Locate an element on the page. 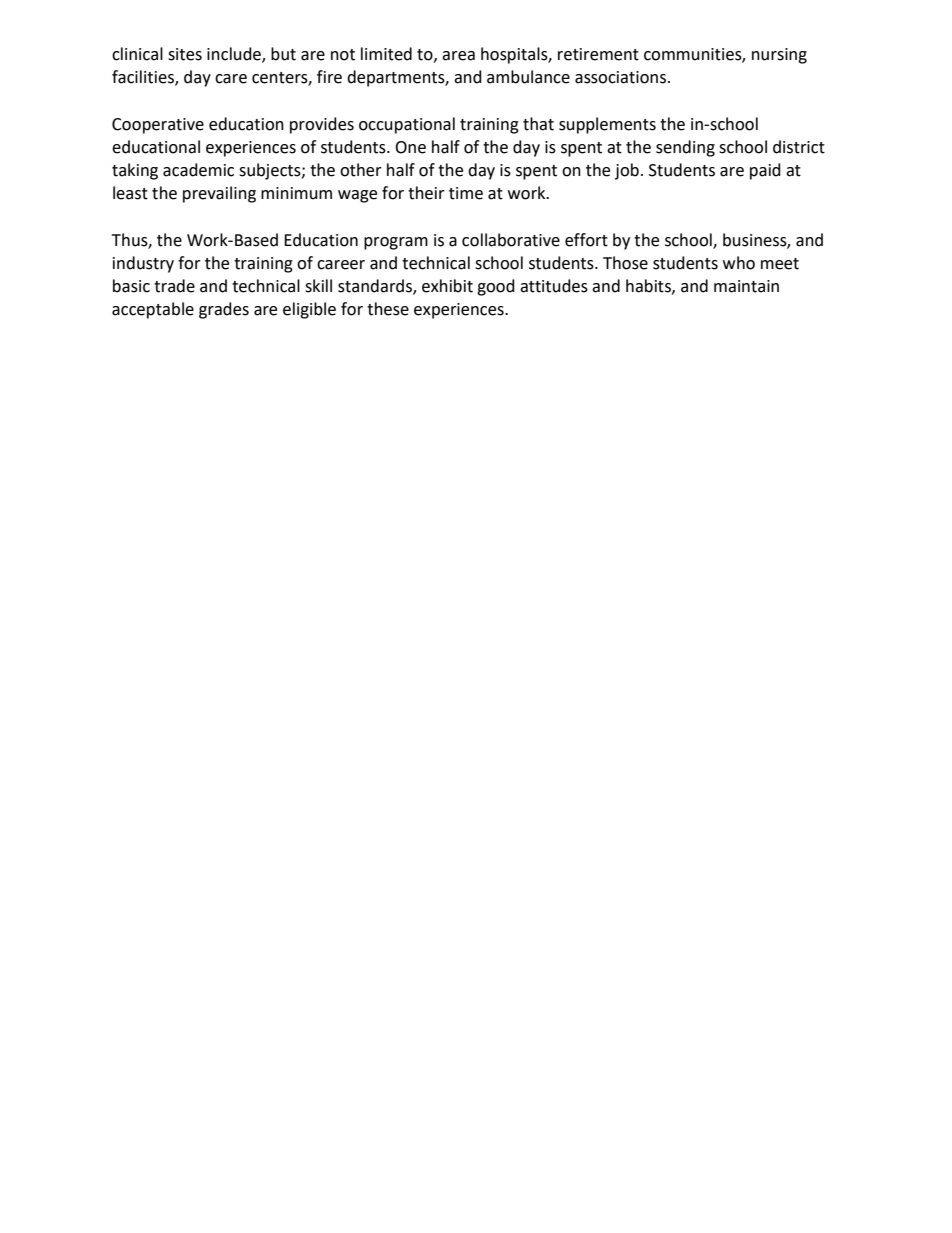 This document has height=1233, width=952. grades is located at coordinates (224, 310).
